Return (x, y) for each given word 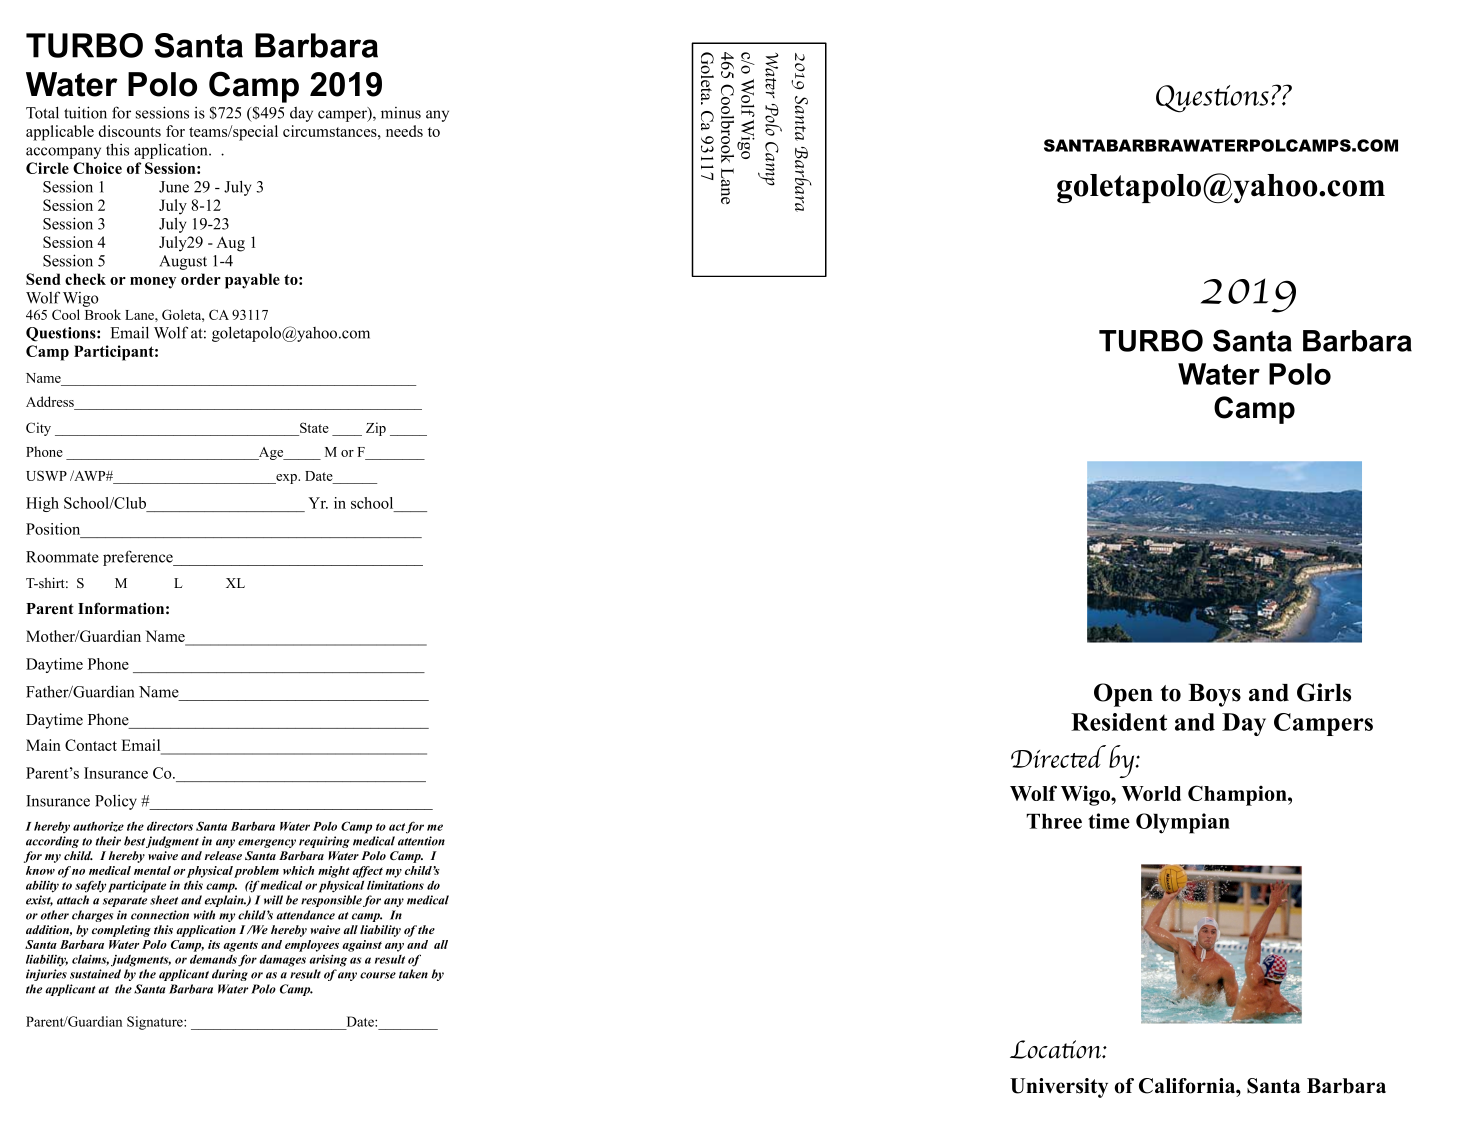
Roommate (62, 557)
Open (1123, 695)
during (230, 975)
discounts (130, 131)
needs (404, 131)
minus (401, 113)
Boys (1214, 695)
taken (413, 974)
